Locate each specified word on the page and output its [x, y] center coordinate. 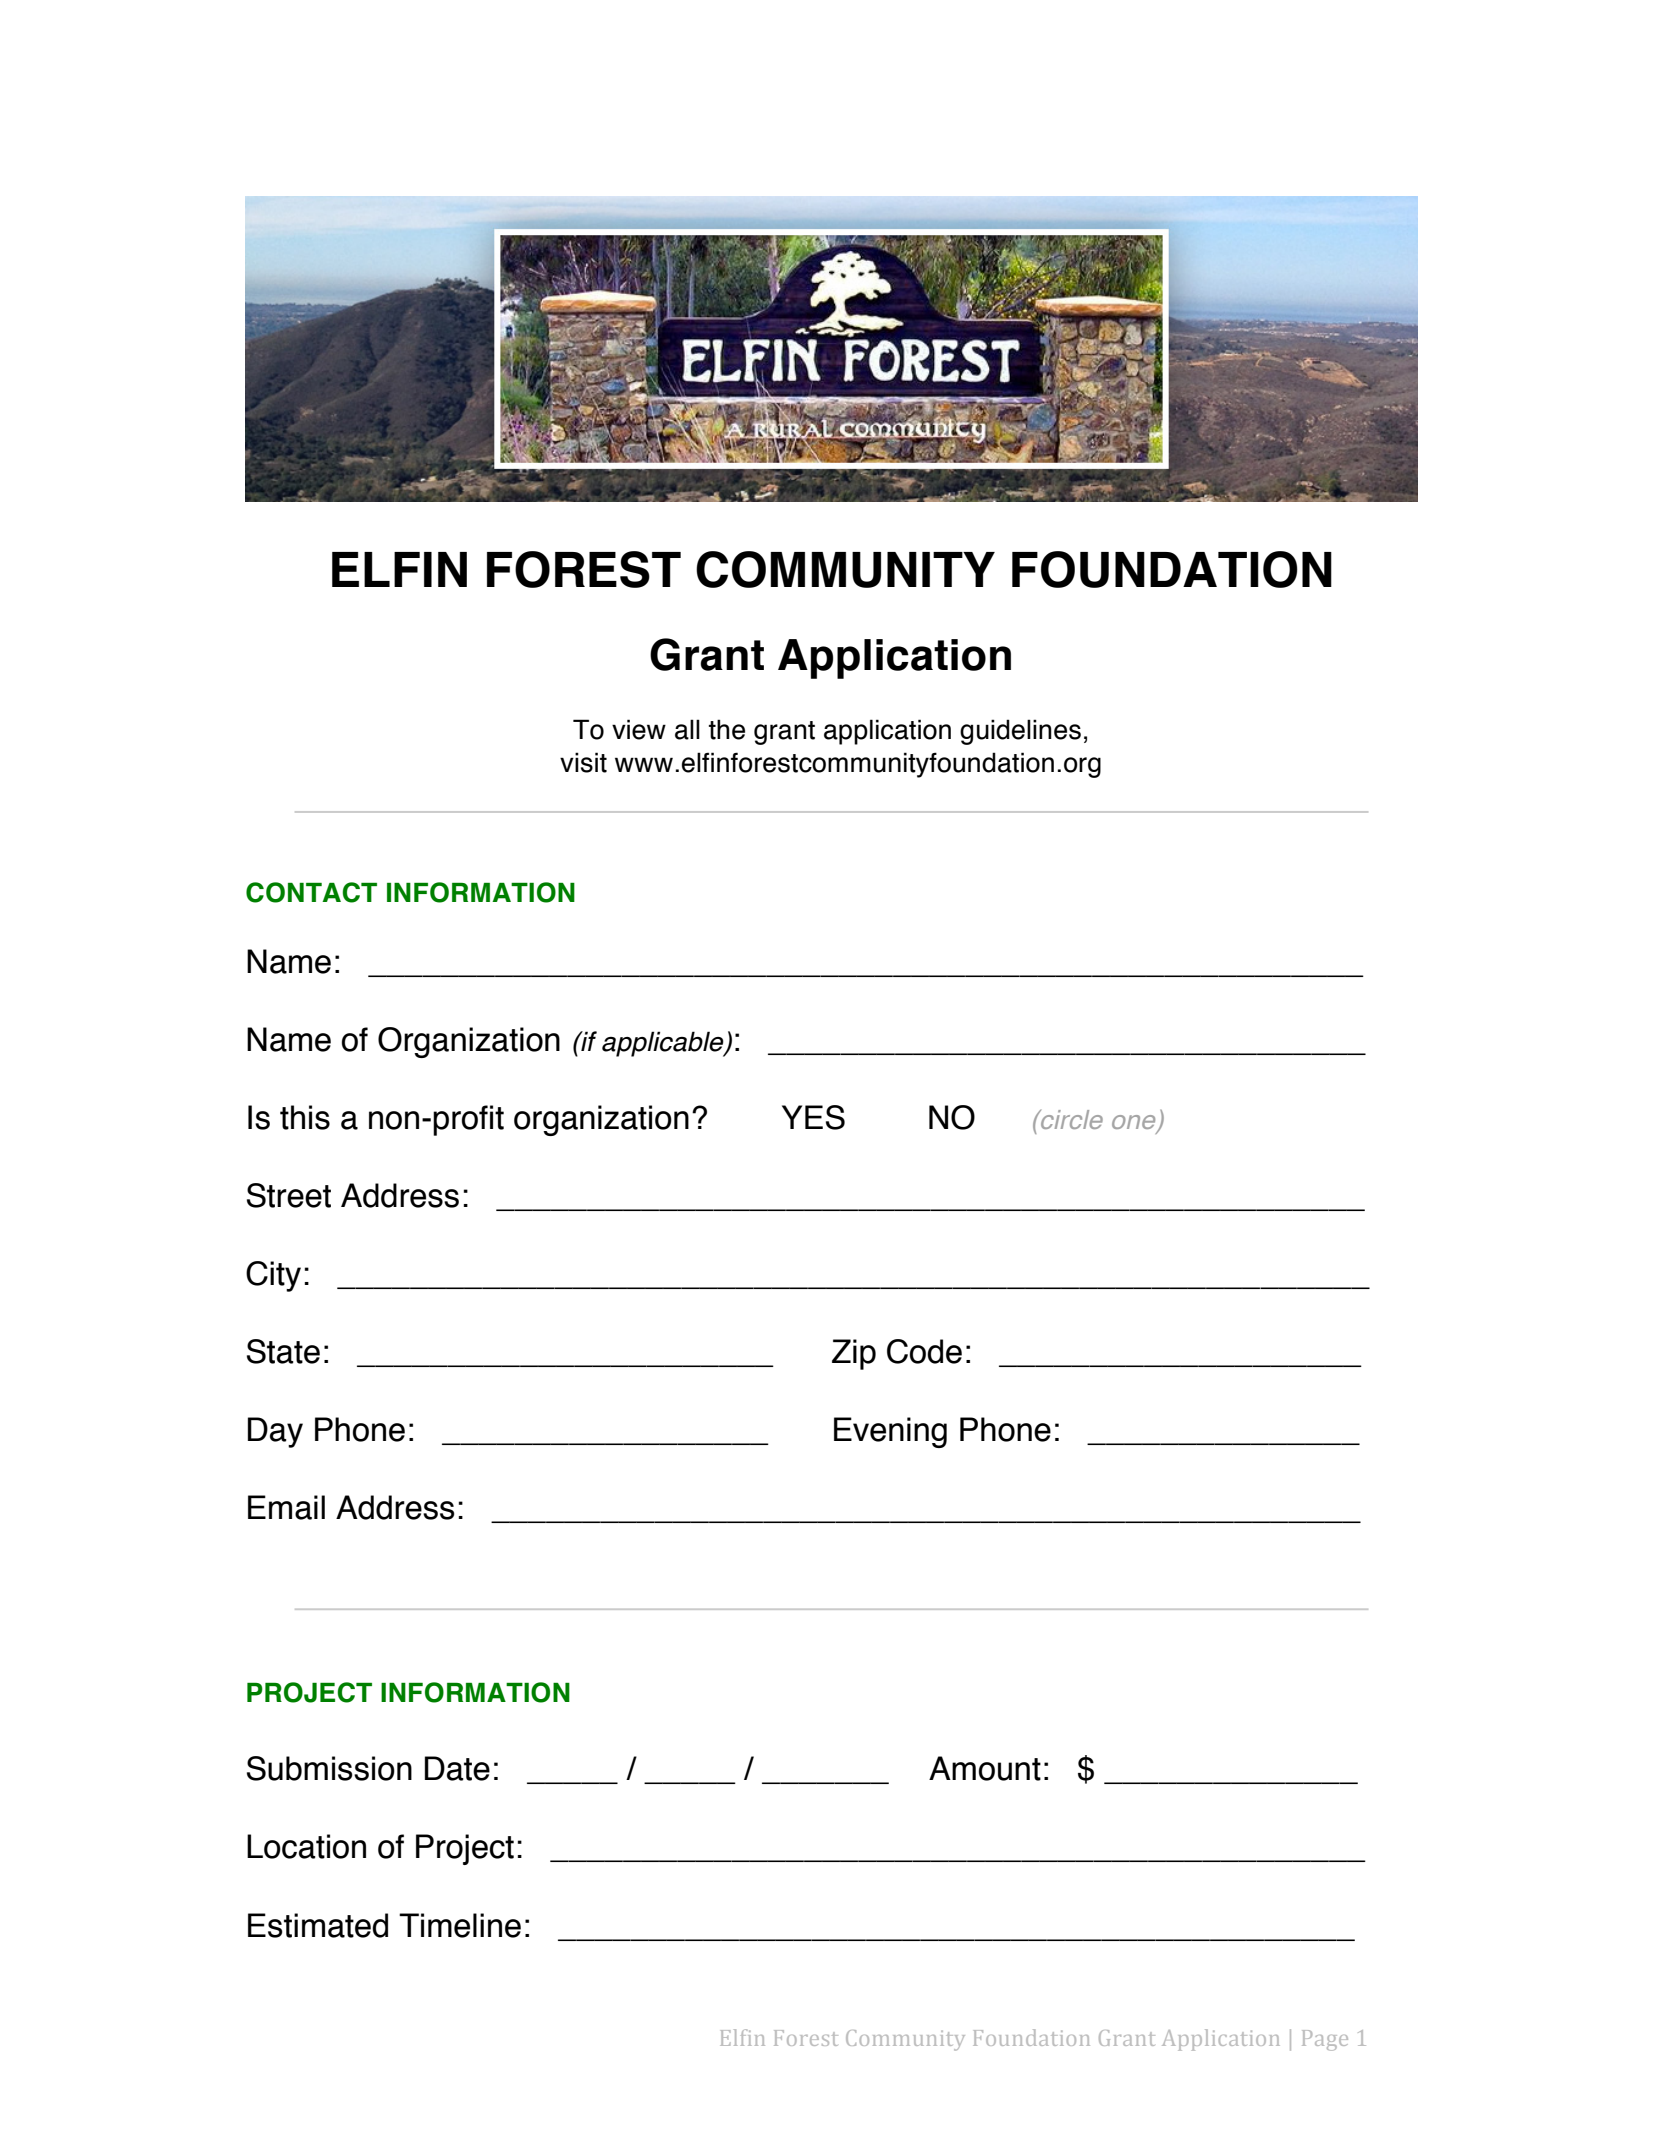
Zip [854, 1354]
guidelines [1020, 732]
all [687, 729]
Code [924, 1351]
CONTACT [311, 892]
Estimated [318, 1925]
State [283, 1351]
